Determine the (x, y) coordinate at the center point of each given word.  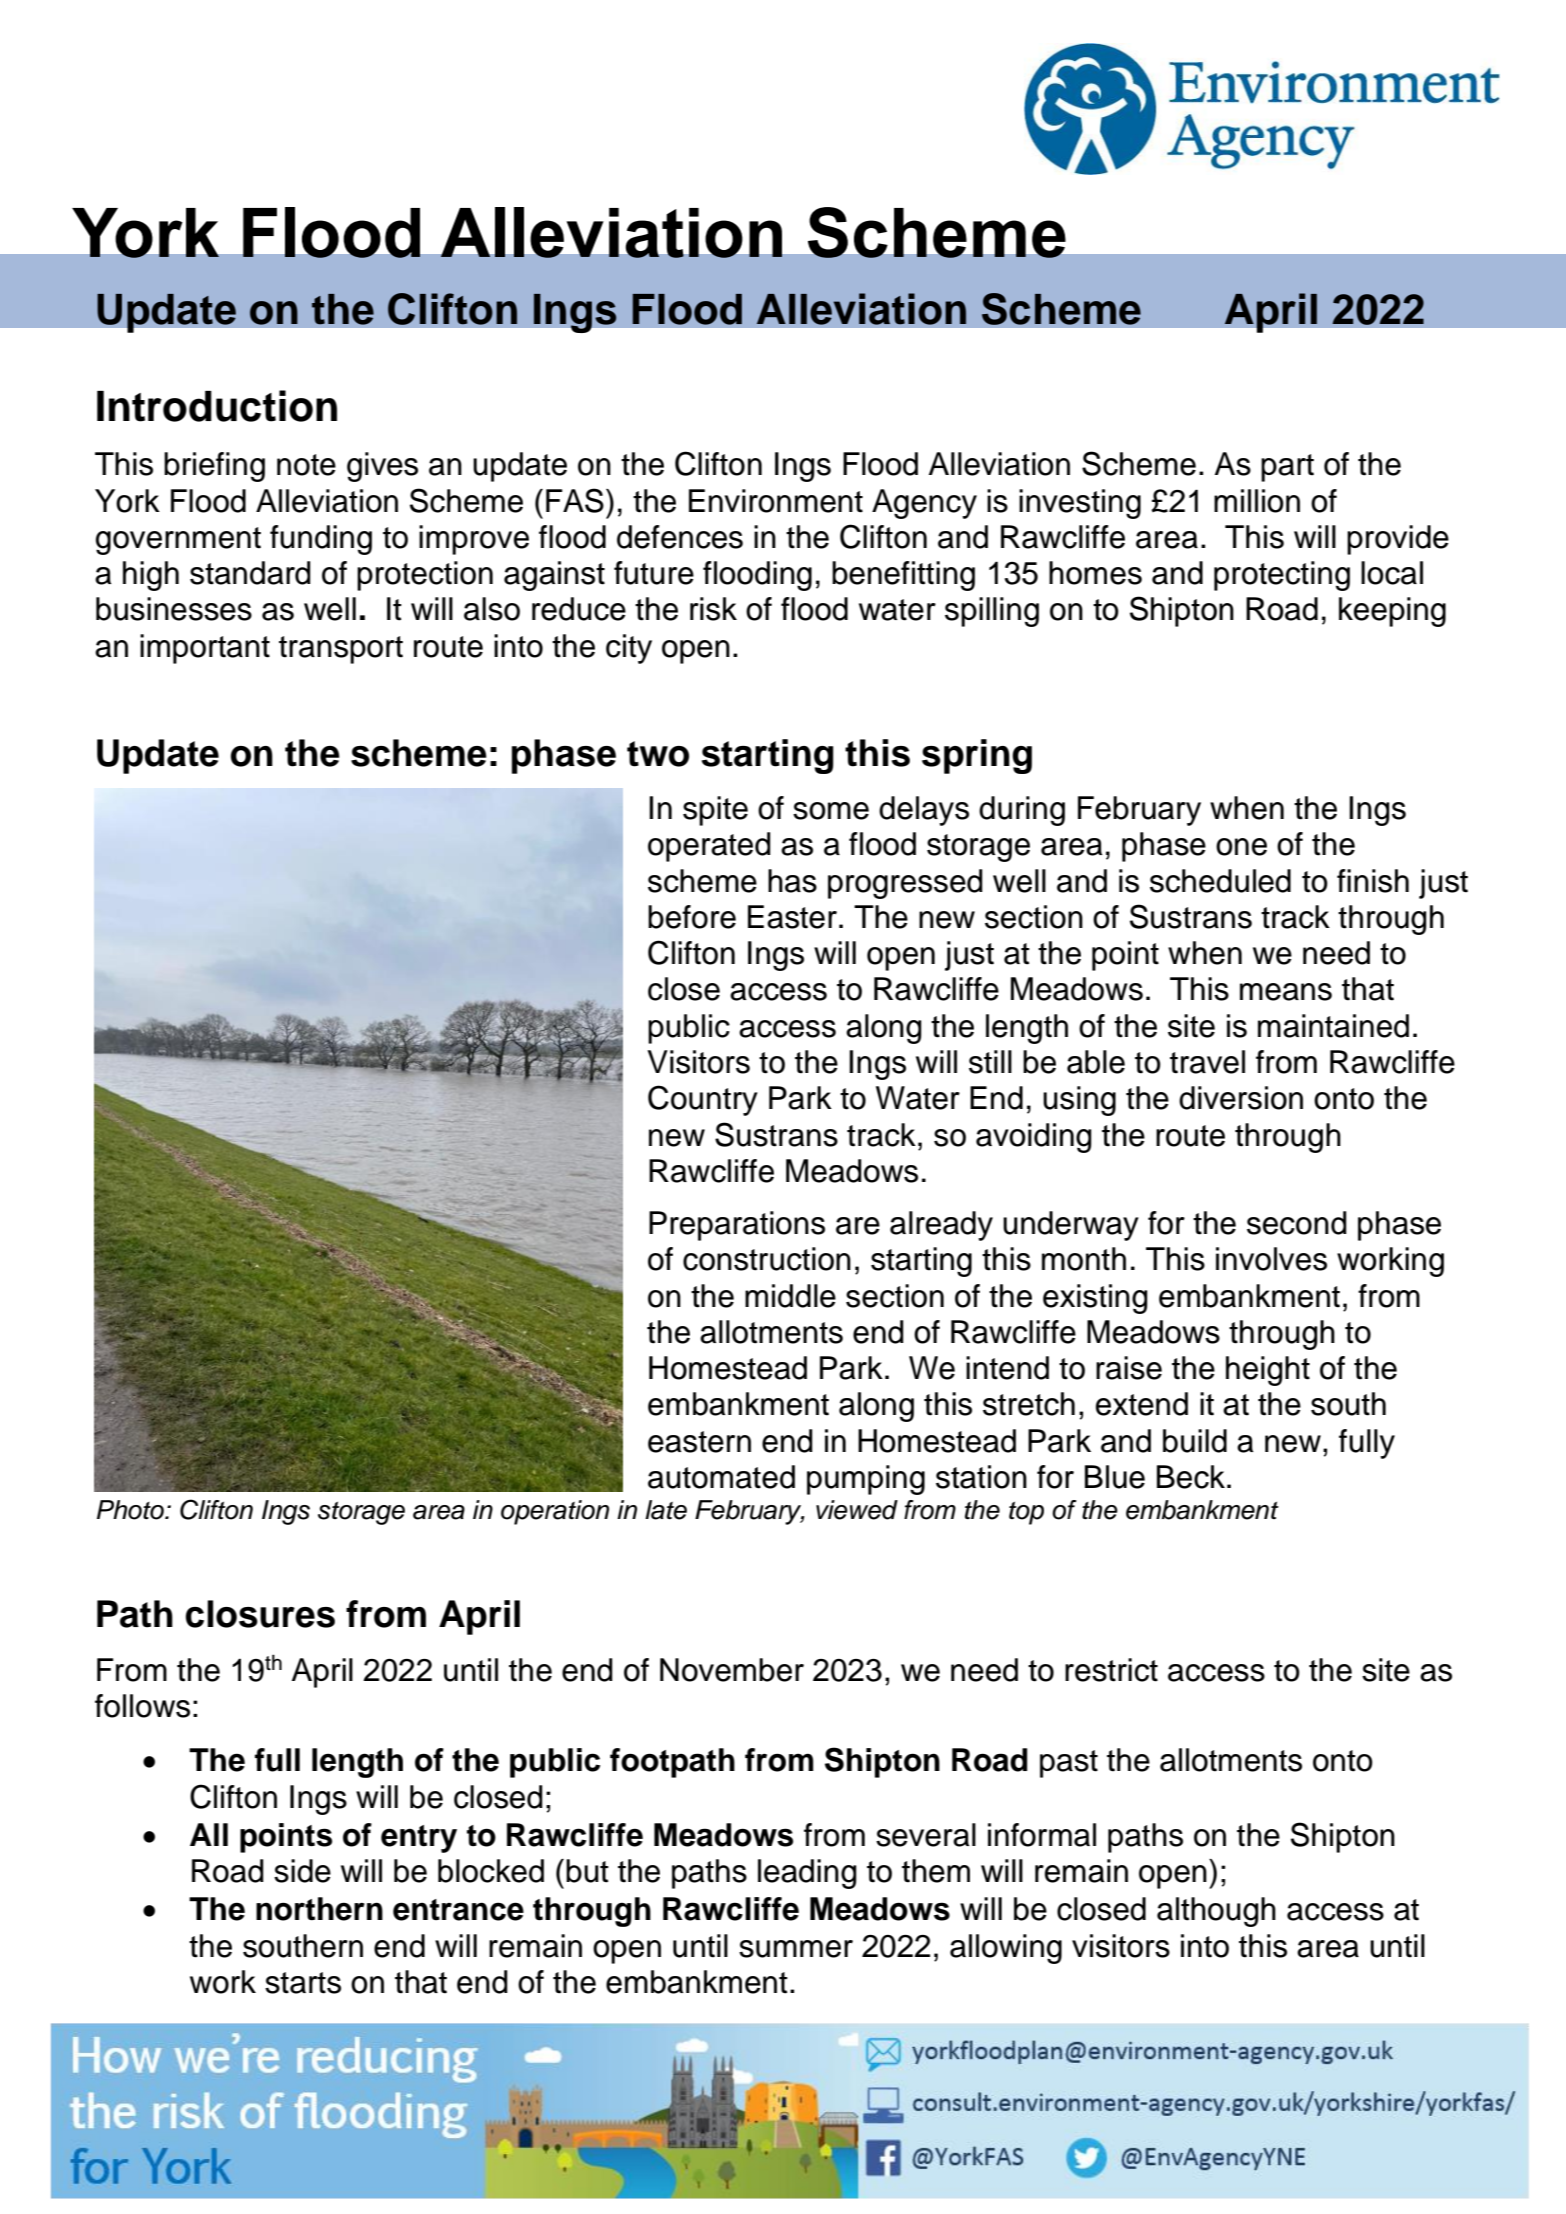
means (1286, 992)
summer (796, 1949)
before (692, 917)
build (1195, 1441)
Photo (131, 1510)
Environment (776, 501)
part (1287, 468)
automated (721, 1477)
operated (709, 847)
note (306, 465)
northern (319, 1909)
